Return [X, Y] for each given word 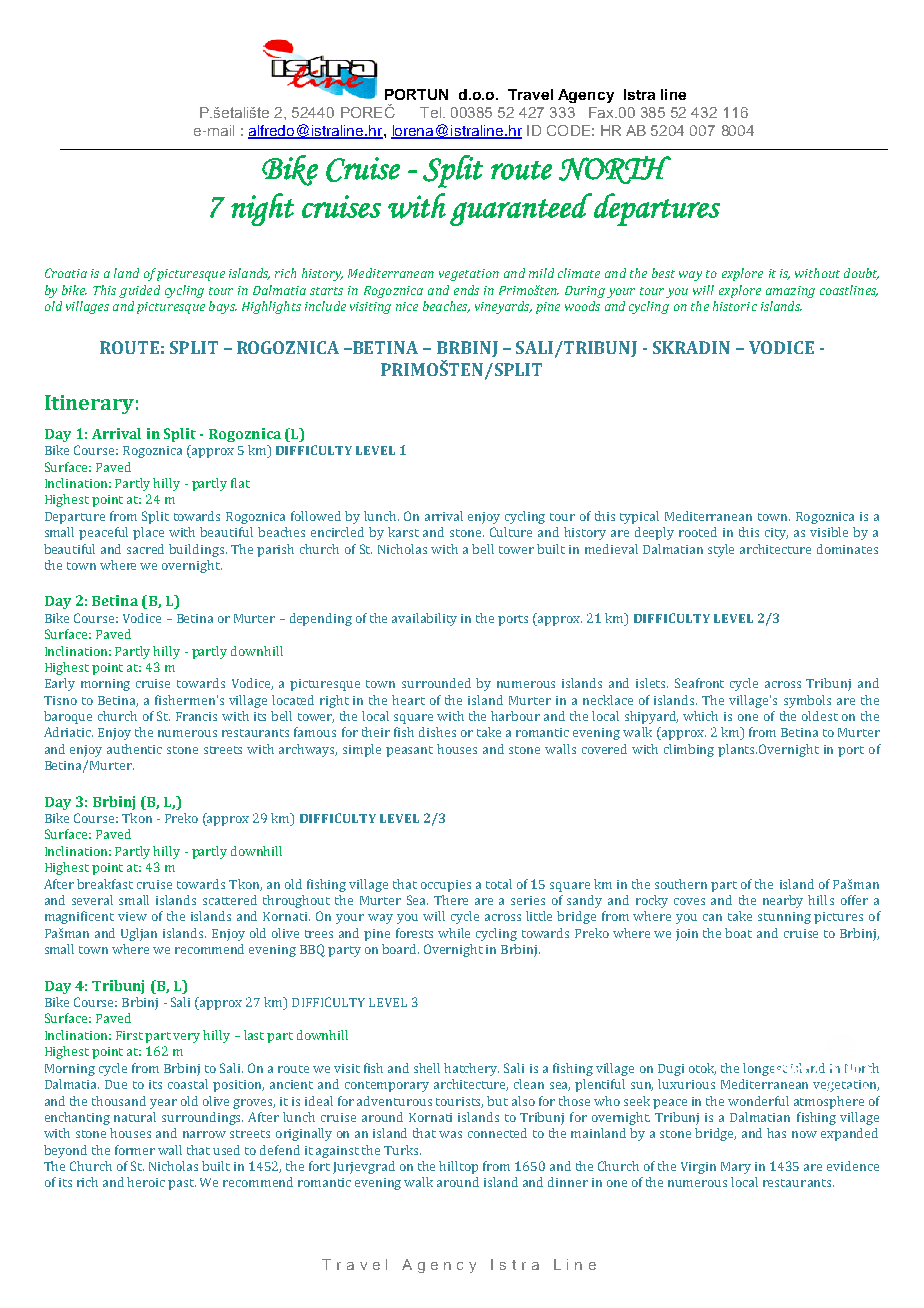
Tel [432, 112]
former [135, 1150]
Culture [511, 532]
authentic [134, 749]
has [776, 1133]
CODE [568, 130]
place [148, 533]
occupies [446, 886]
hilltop [458, 1167]
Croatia [66, 273]
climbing [689, 750]
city [776, 534]
